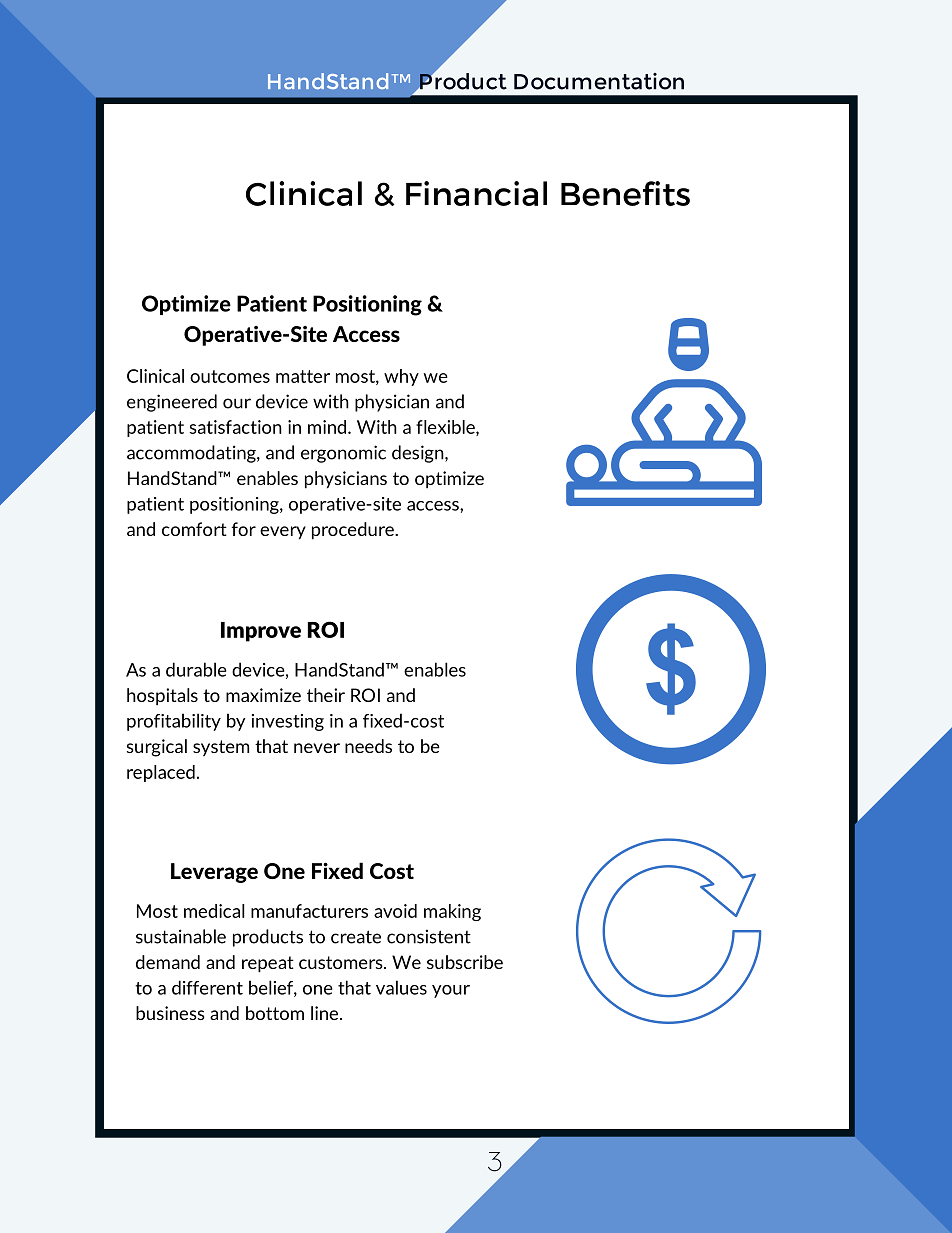  I want to click on outcomes, so click(230, 376).
